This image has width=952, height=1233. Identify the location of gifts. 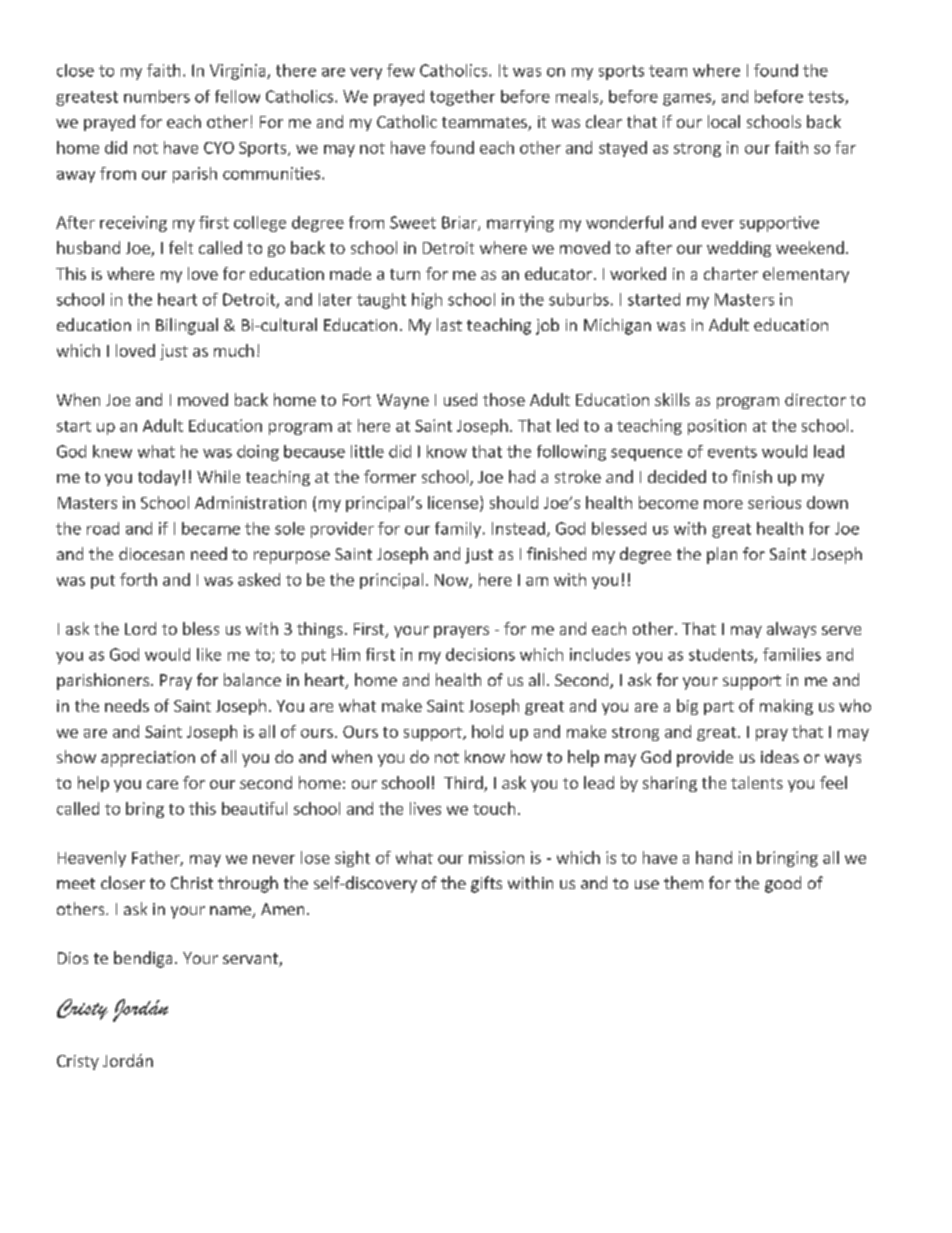
(486, 884).
